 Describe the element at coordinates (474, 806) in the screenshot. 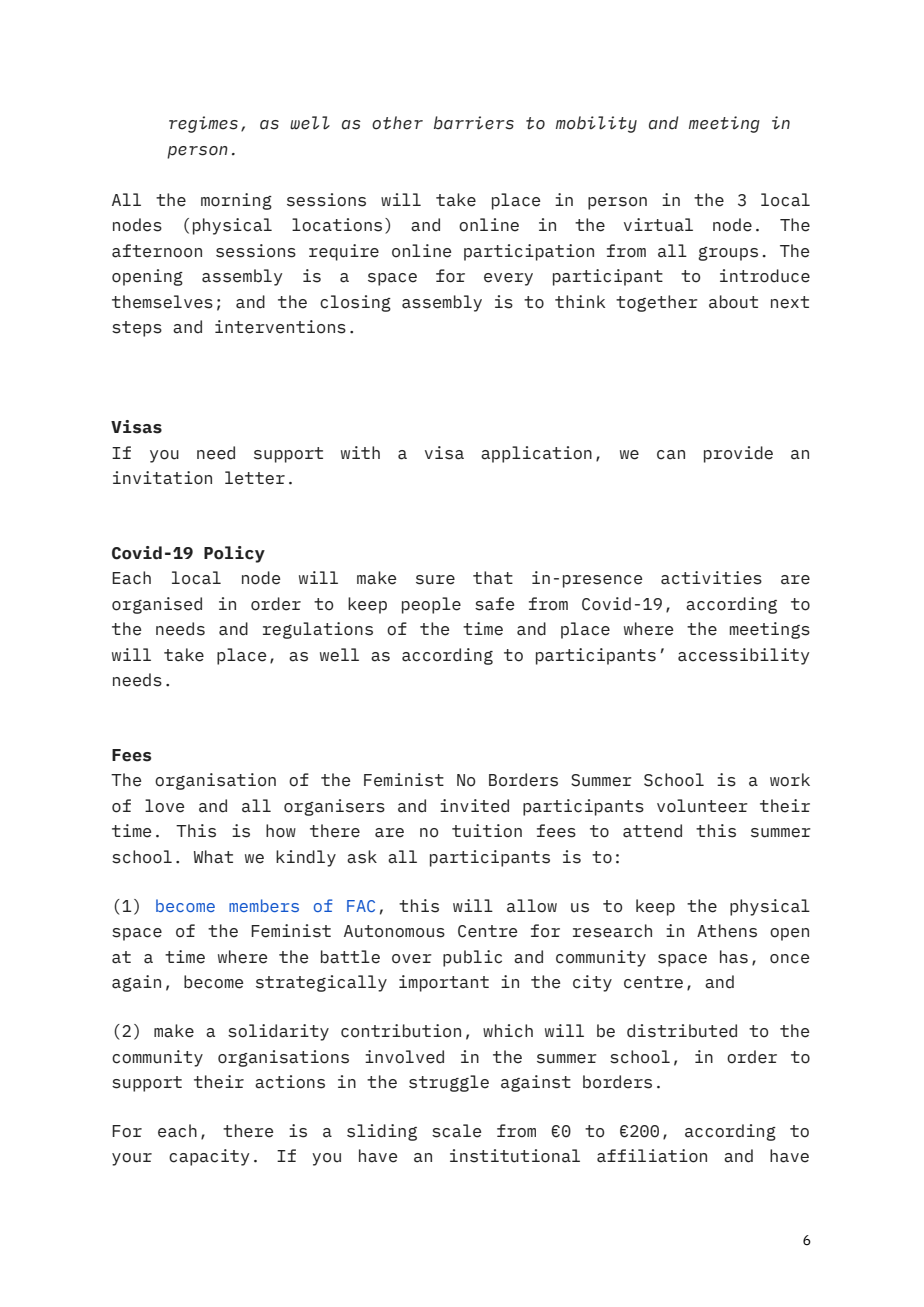

I see `invited` at that location.
